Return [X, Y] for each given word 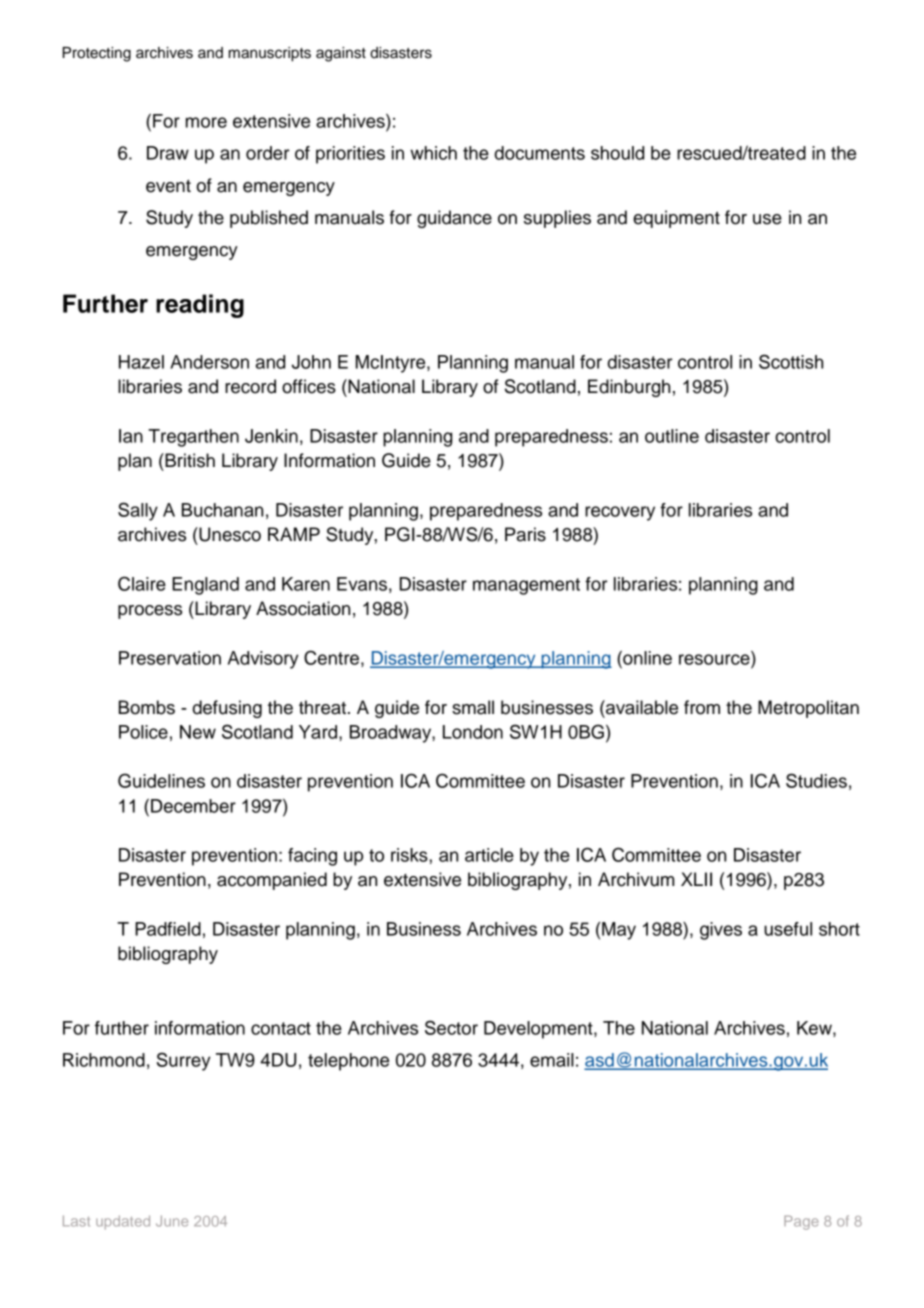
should [617, 153]
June [172, 1221]
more [206, 122]
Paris [525, 534]
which [433, 153]
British [189, 460]
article [489, 855]
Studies [816, 780]
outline [672, 436]
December [193, 806]
